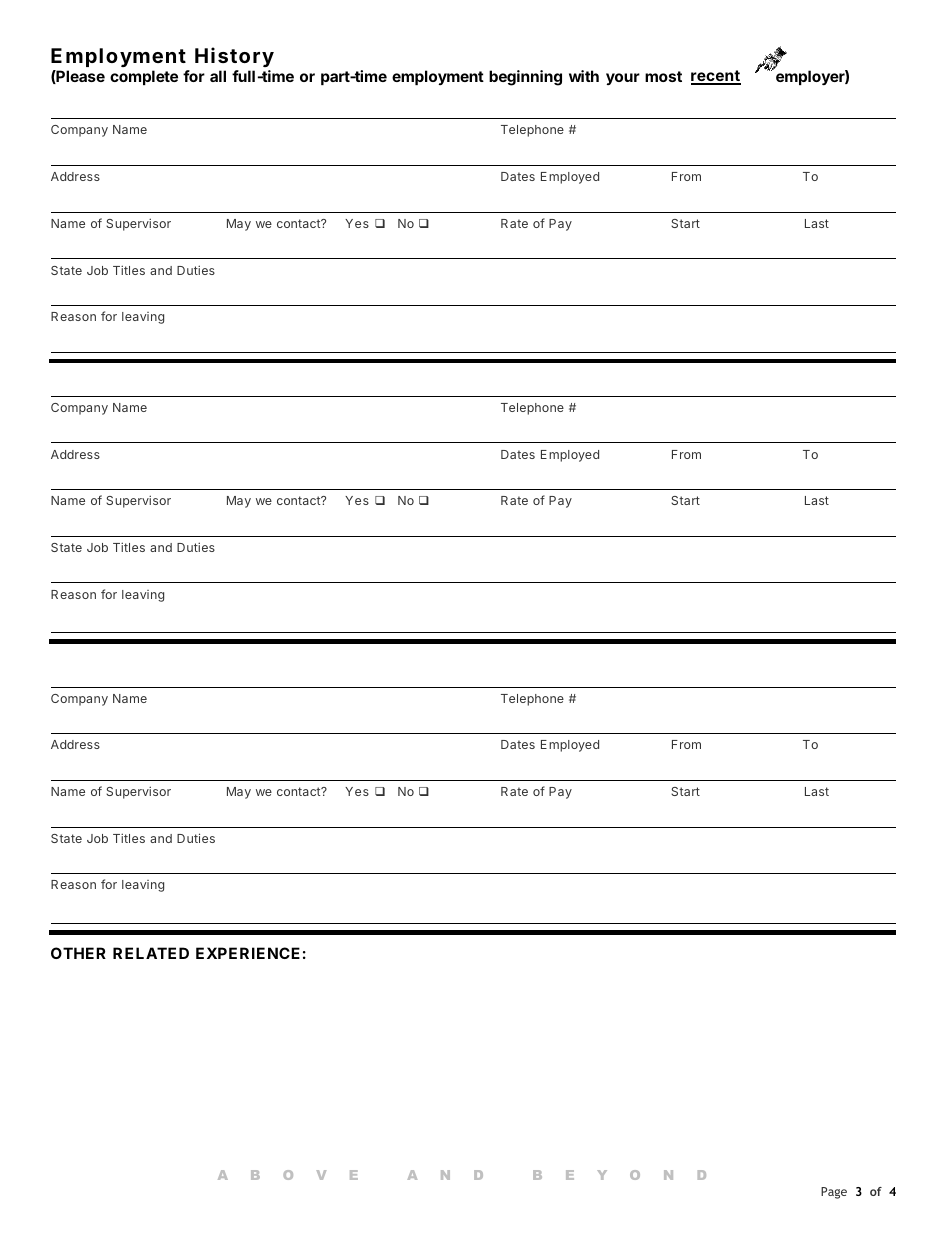 The width and height of the document is (952, 1233). Describe the element at coordinates (78, 953) in the document. I see `OTHER` at that location.
